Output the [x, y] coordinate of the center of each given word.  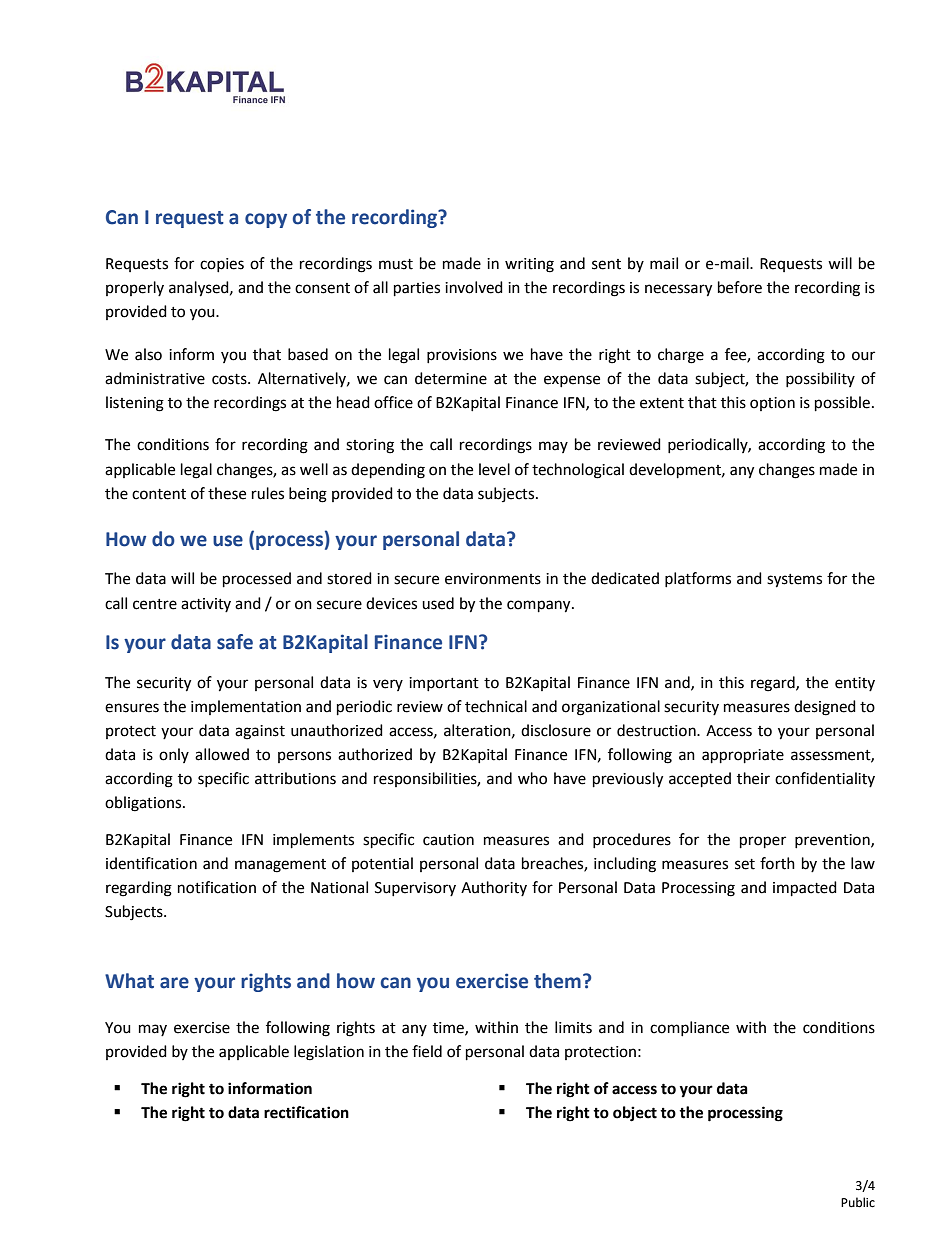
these [227, 493]
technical [496, 706]
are [174, 983]
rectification [306, 1112]
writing [529, 265]
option [772, 404]
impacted [805, 889]
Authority [494, 888]
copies [222, 265]
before [740, 287]
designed [825, 708]
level [494, 469]
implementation [246, 707]
